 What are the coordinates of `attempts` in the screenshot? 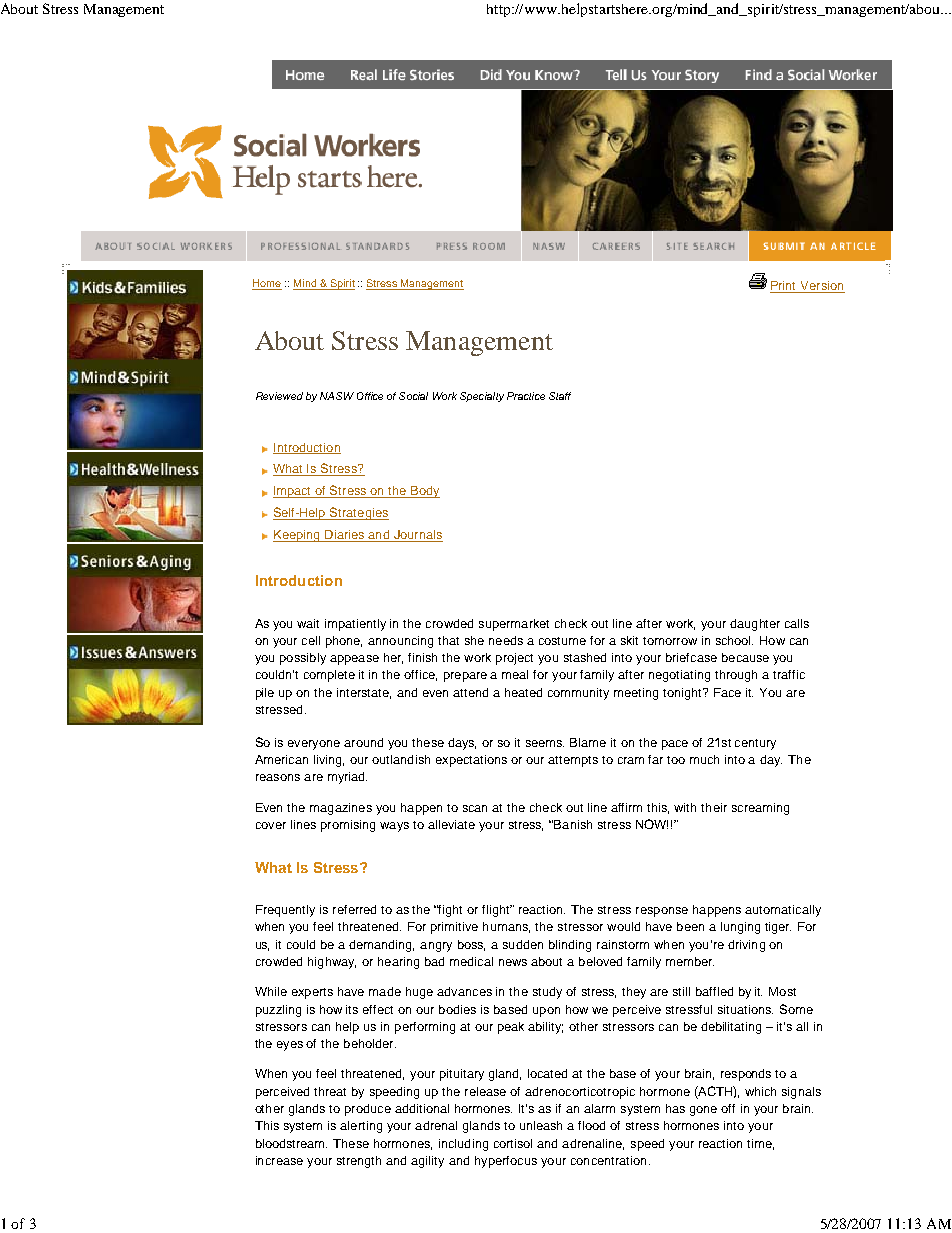 It's located at (573, 761).
